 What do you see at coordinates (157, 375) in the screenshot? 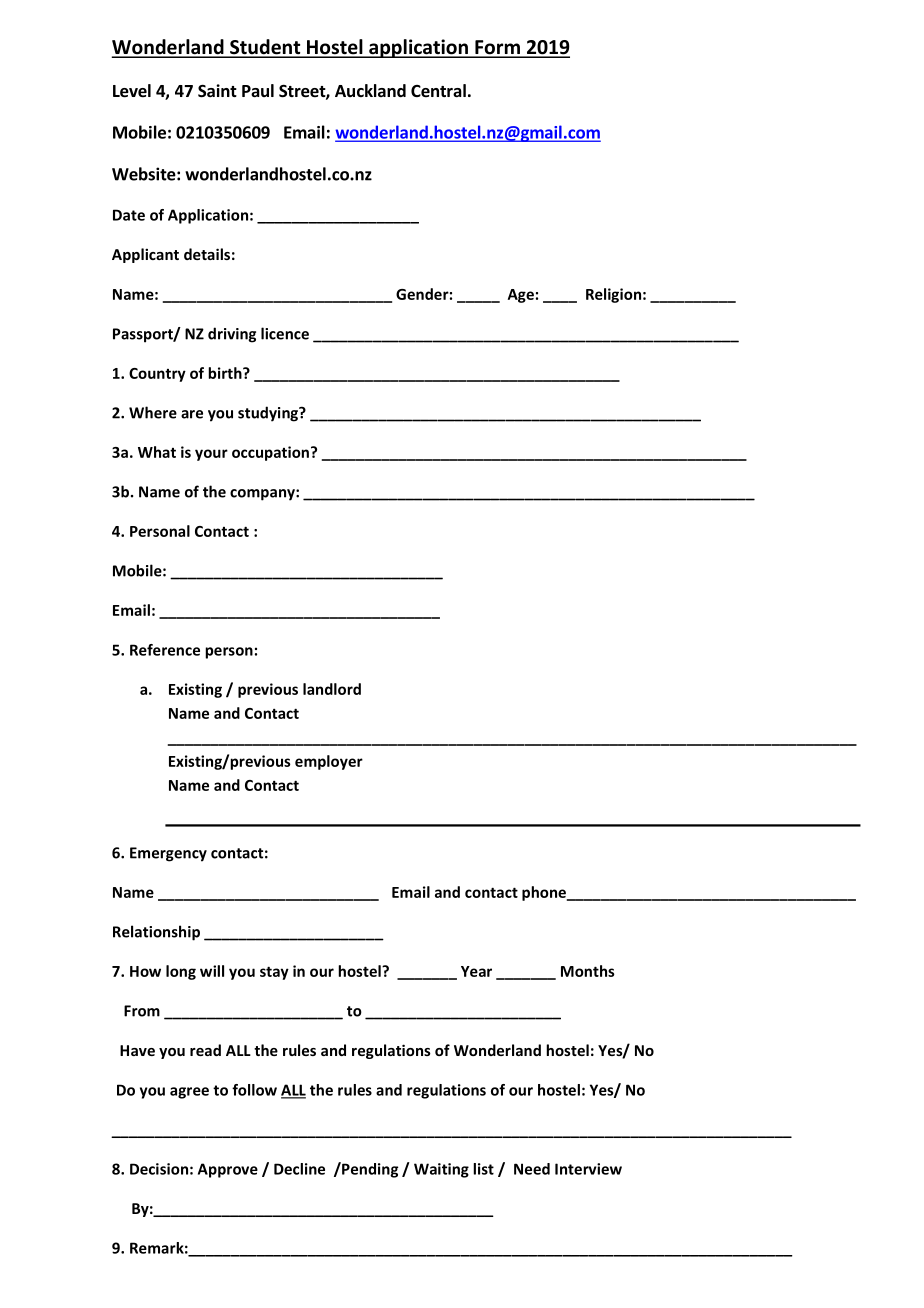
I see `Country` at bounding box center [157, 375].
